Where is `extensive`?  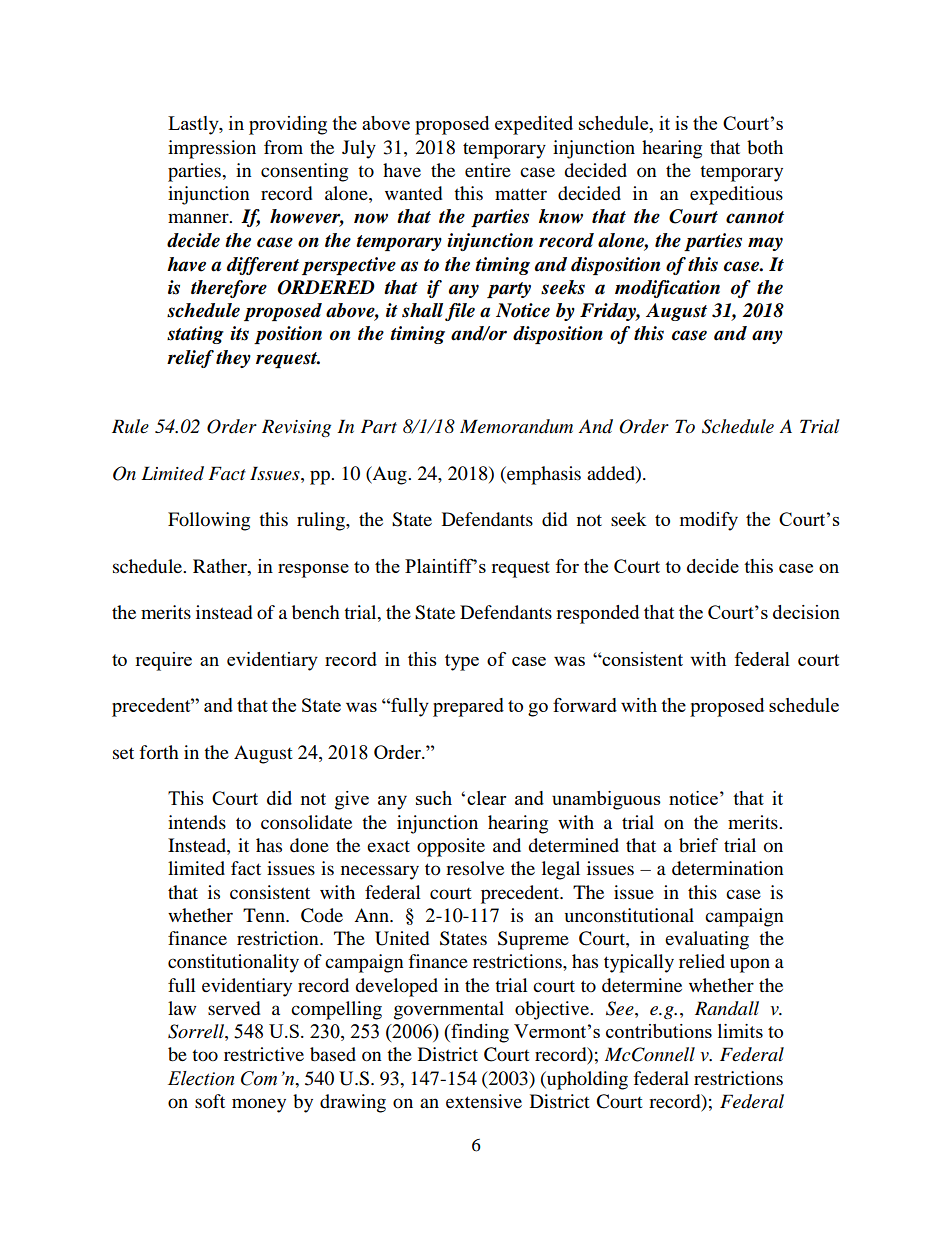 extensive is located at coordinates (484, 1101).
